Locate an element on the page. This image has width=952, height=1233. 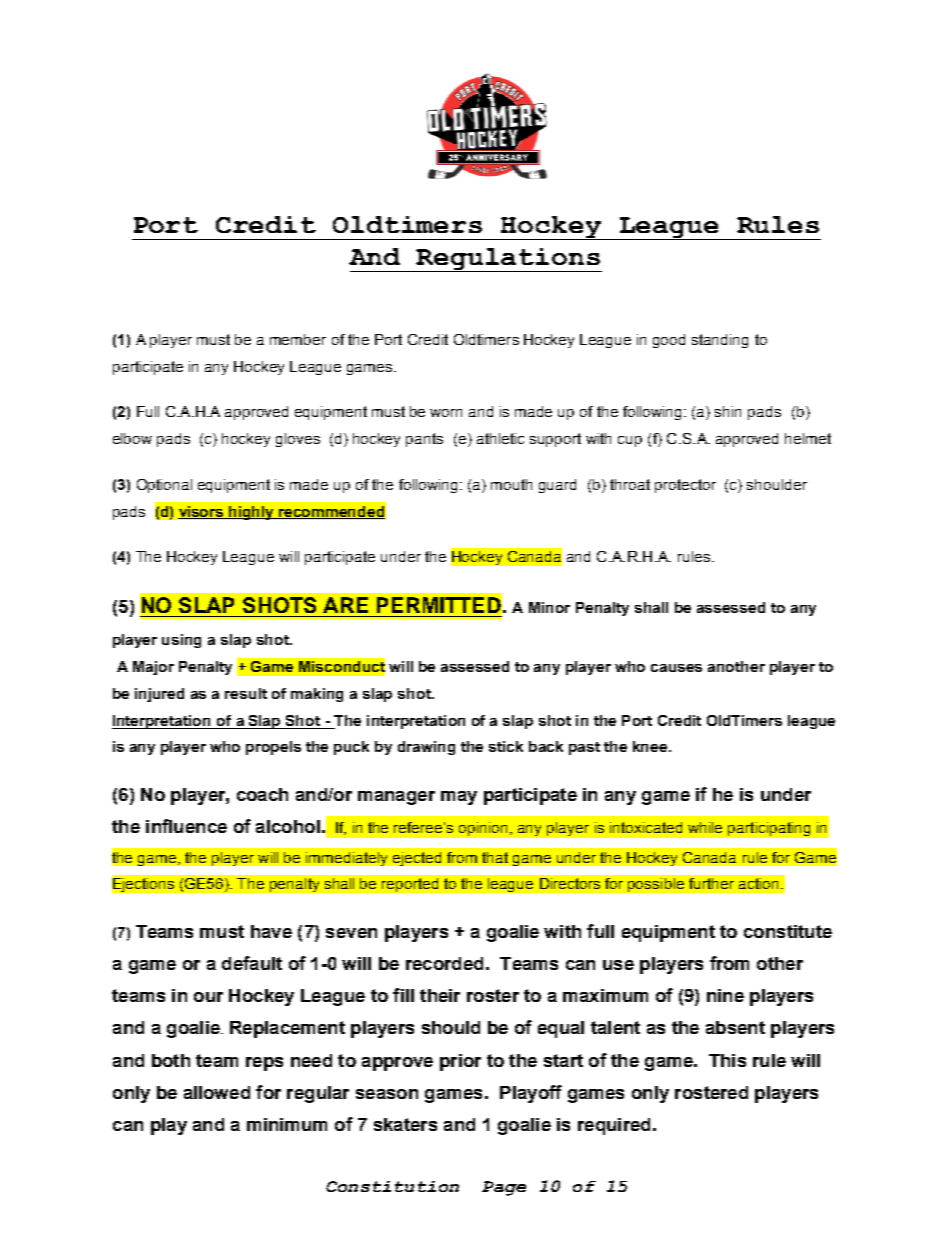
Regulations is located at coordinates (508, 260).
